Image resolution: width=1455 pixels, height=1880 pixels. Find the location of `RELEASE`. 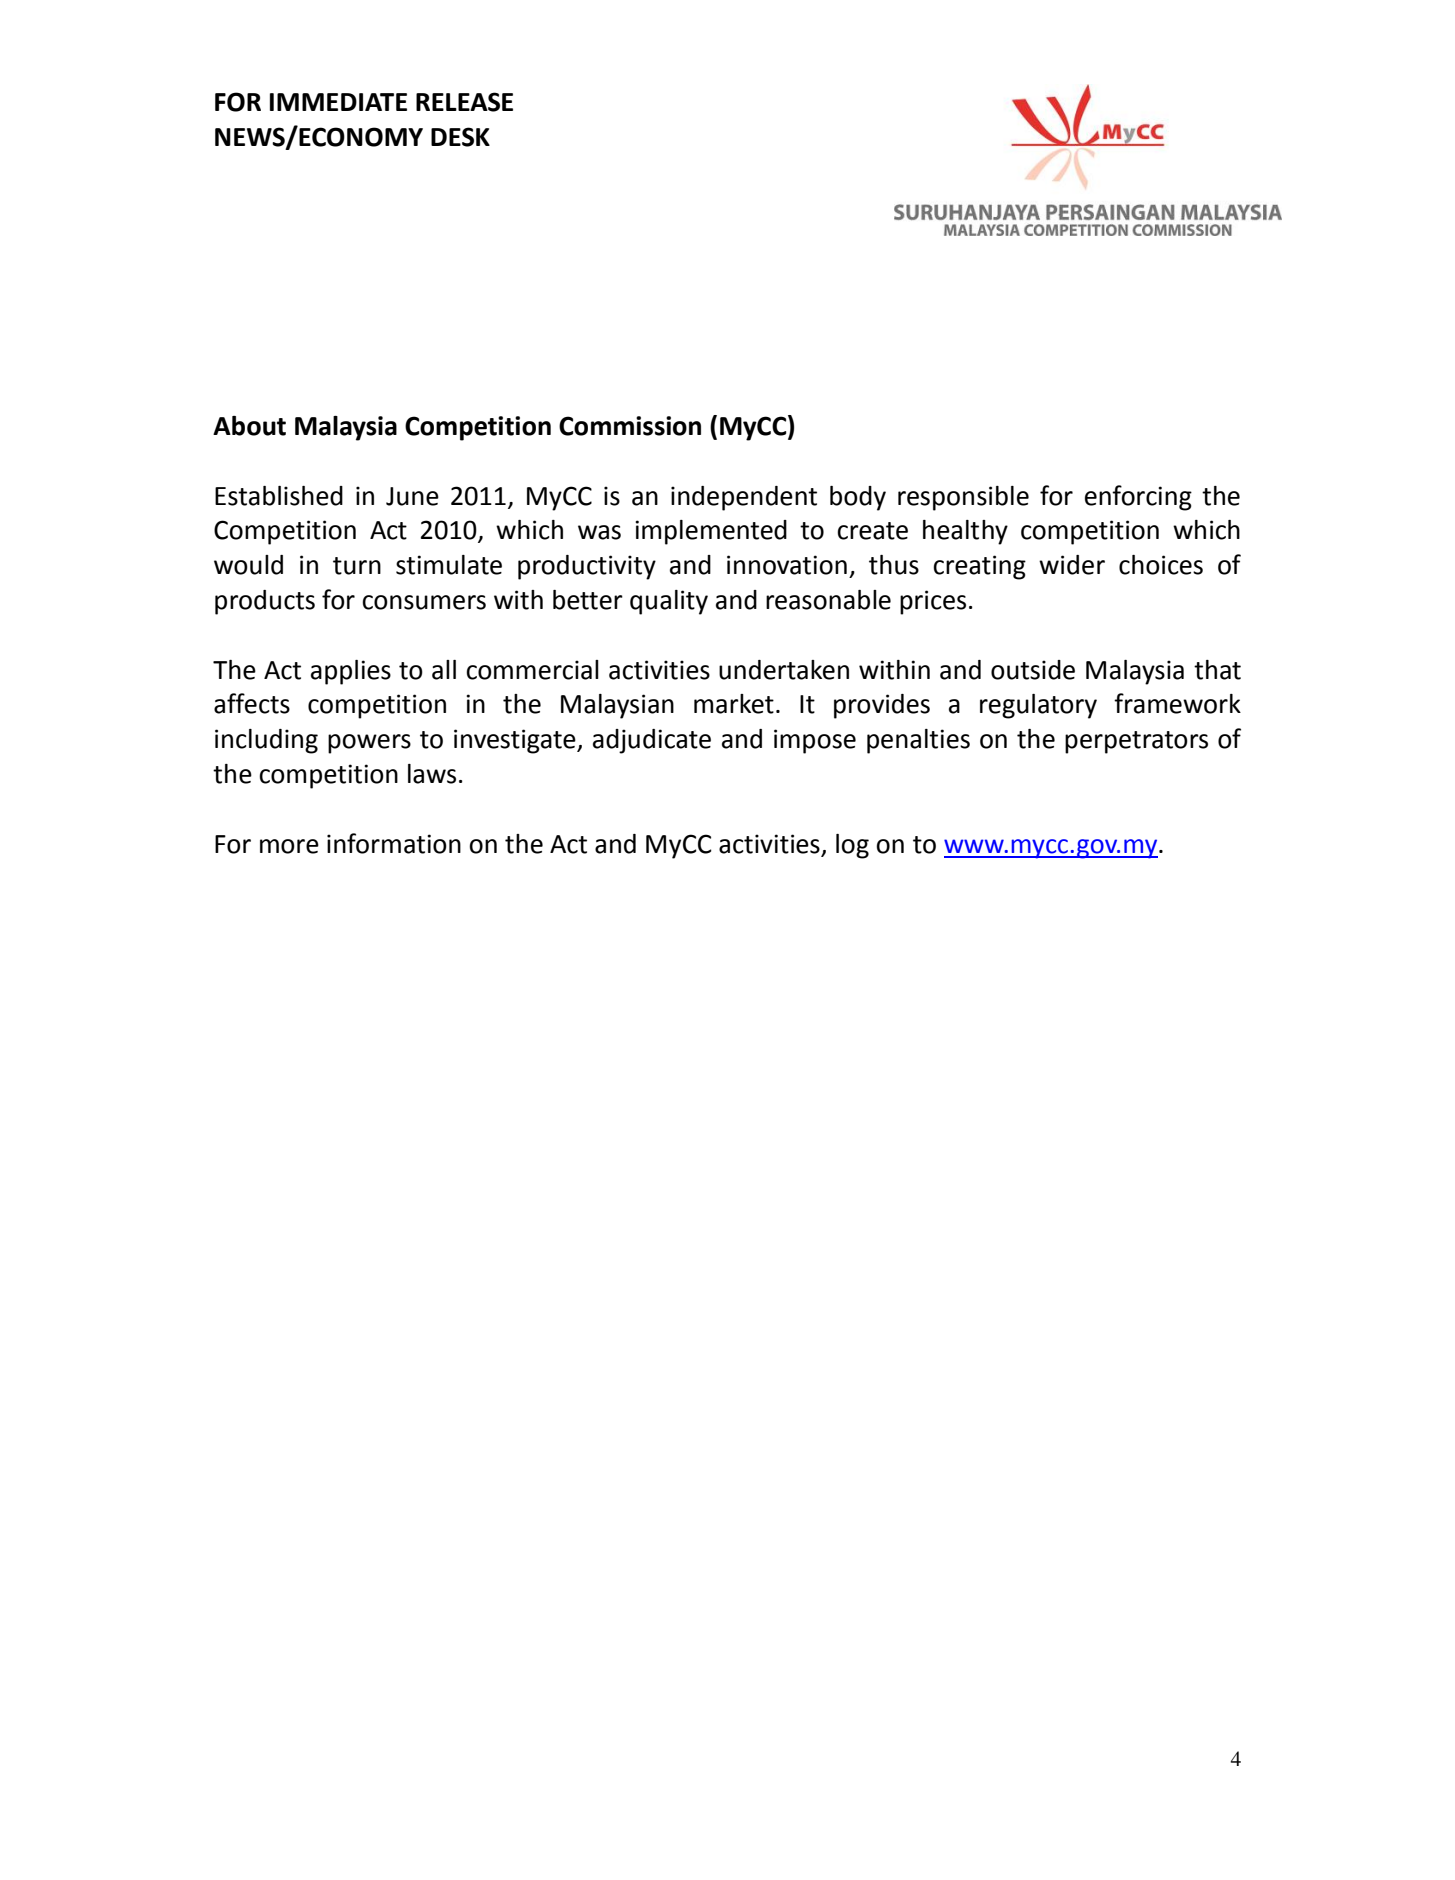

RELEASE is located at coordinates (464, 102).
